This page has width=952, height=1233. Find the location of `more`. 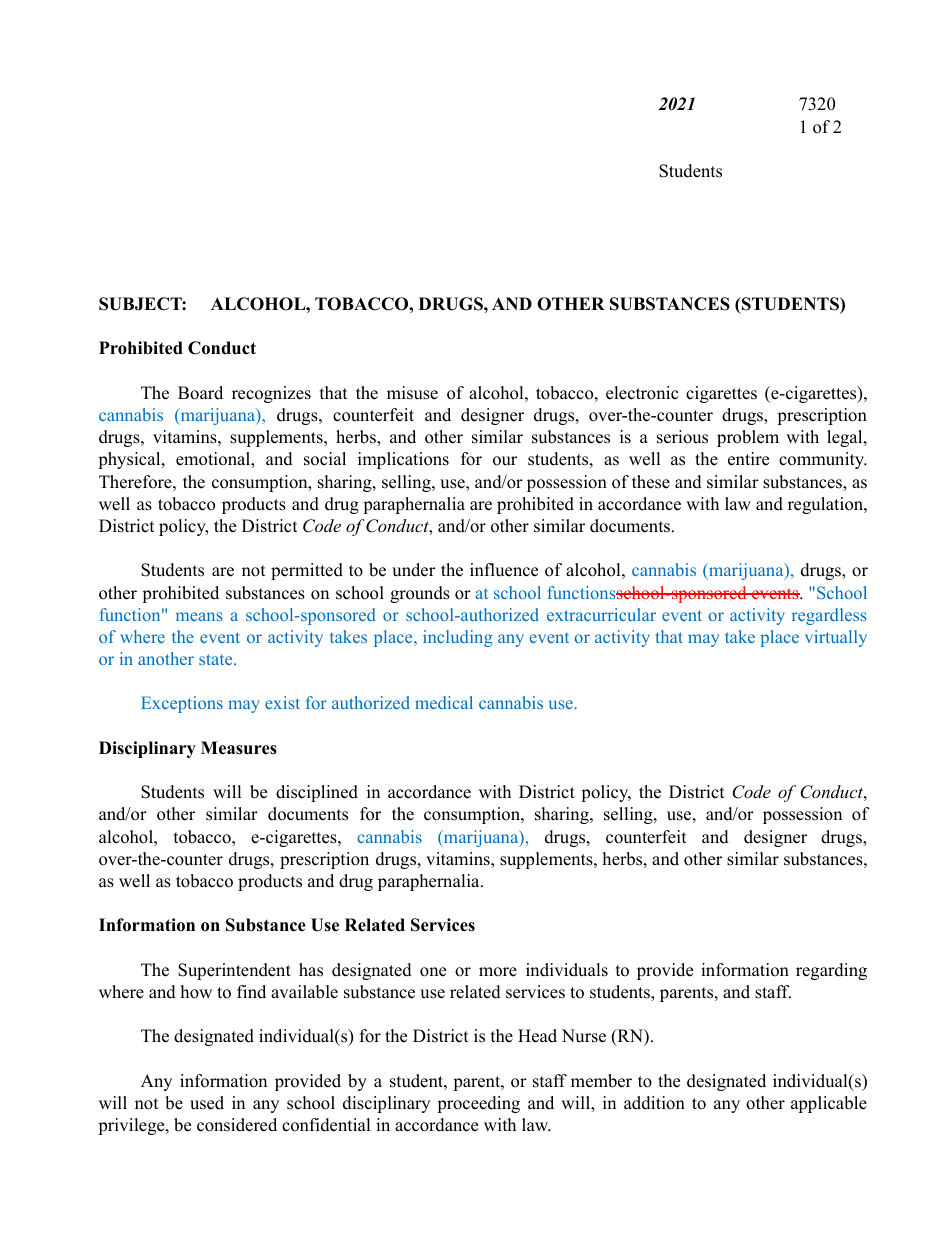

more is located at coordinates (498, 972).
